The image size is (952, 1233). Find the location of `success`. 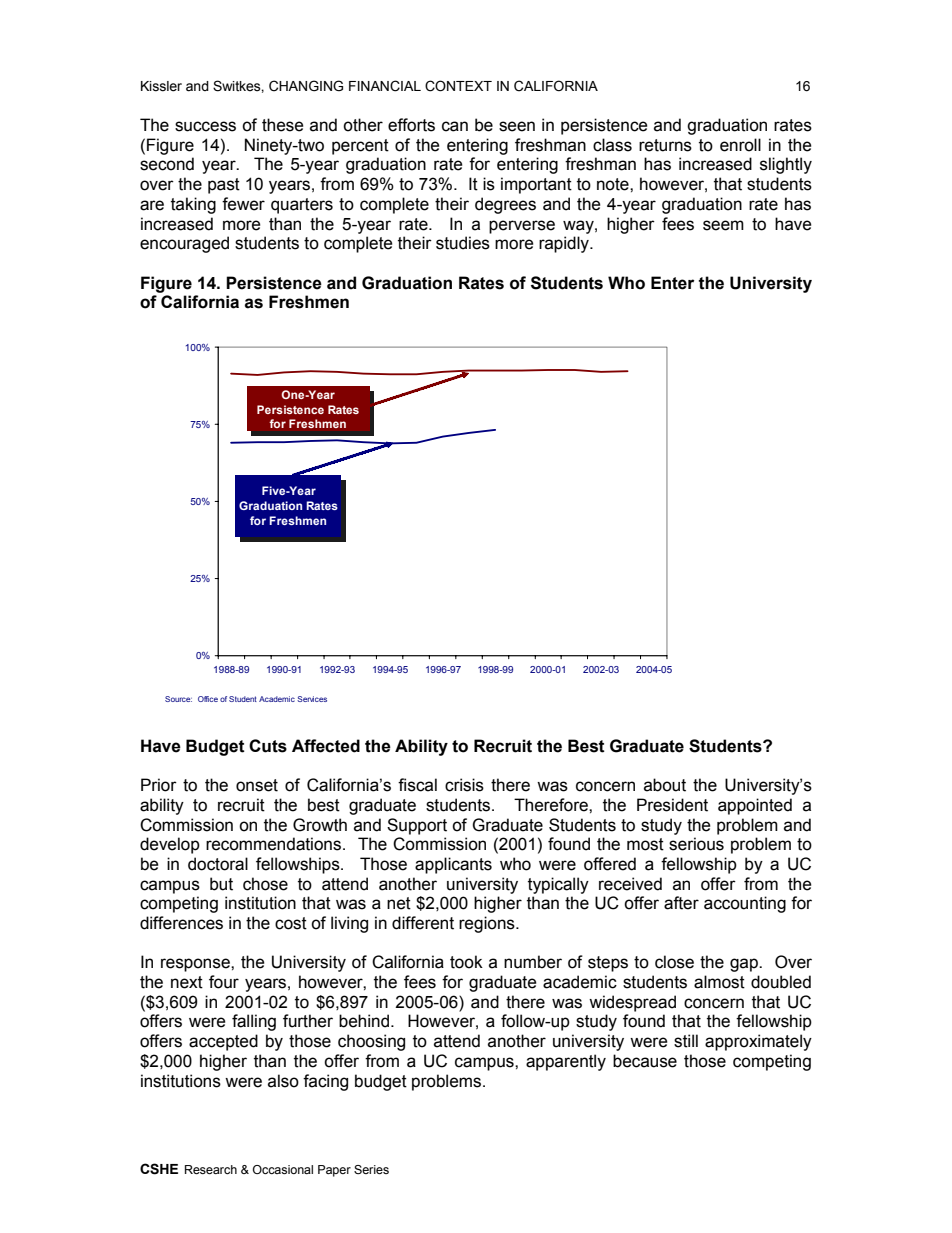

success is located at coordinates (205, 126).
